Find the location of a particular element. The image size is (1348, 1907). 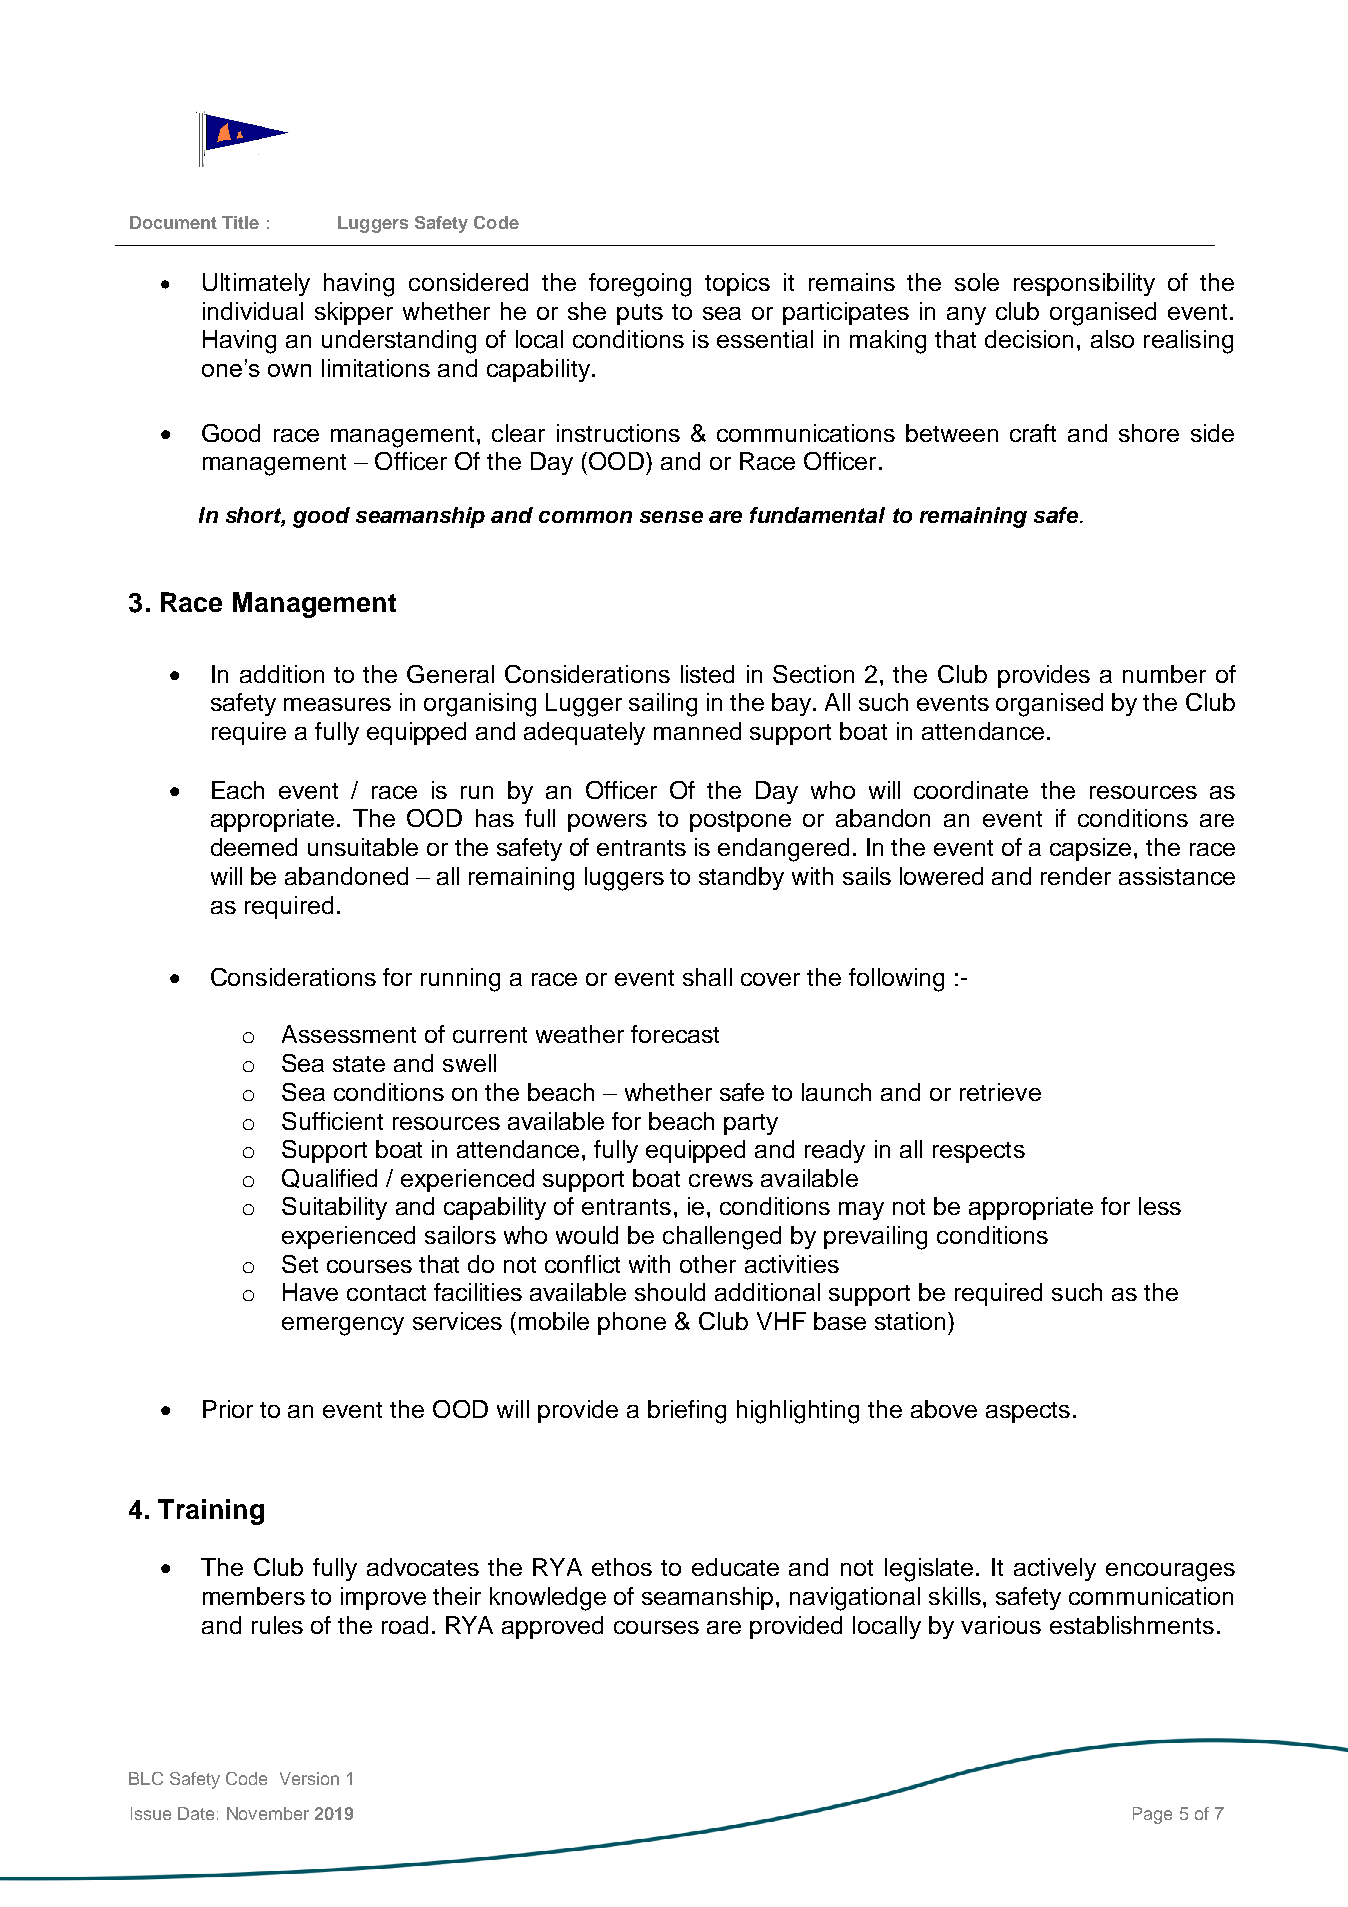

number is located at coordinates (1164, 674).
